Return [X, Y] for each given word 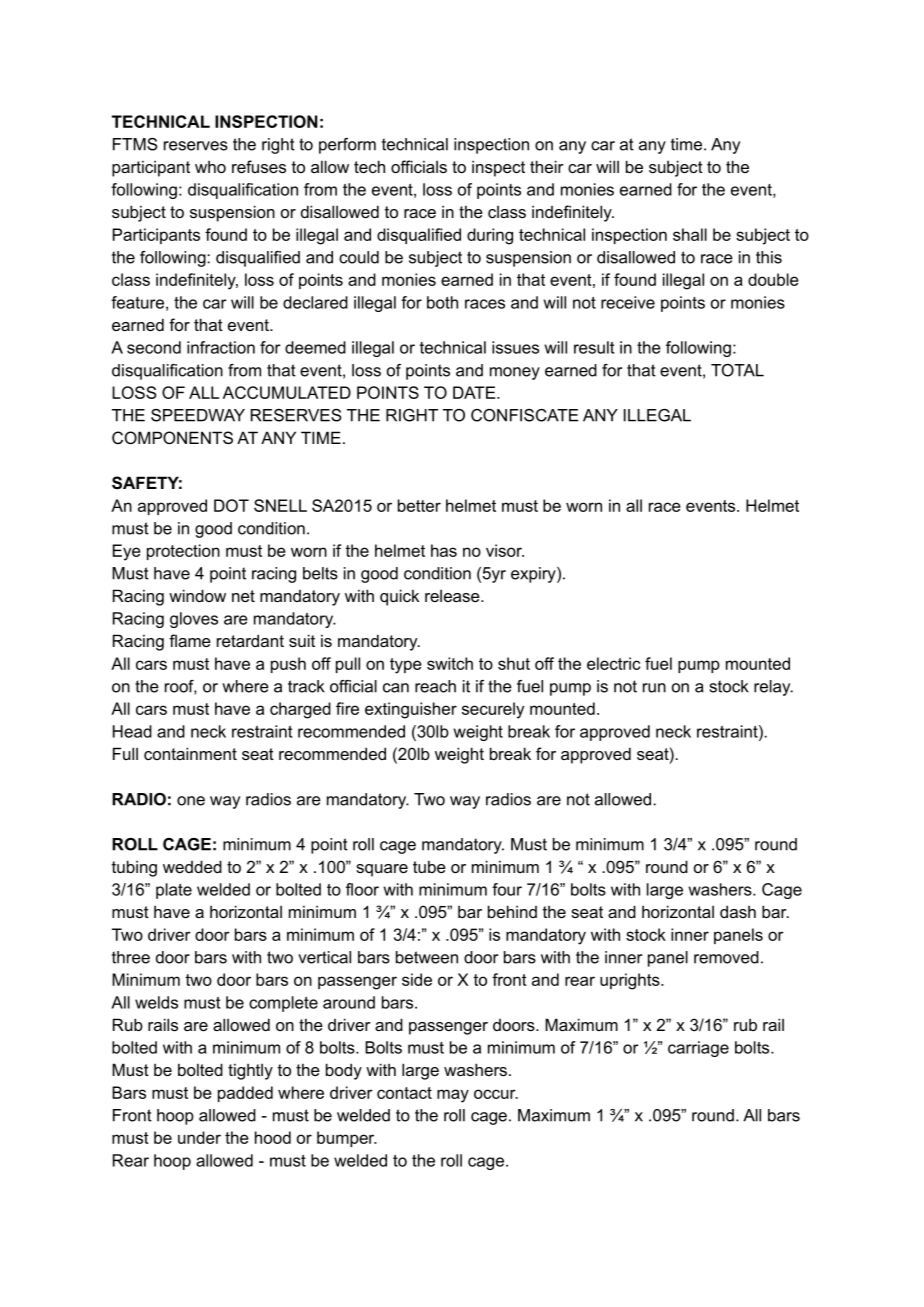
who [210, 166]
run [654, 688]
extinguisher [411, 710]
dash [738, 911]
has [444, 550]
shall [690, 234]
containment [190, 753]
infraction [221, 347]
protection [183, 552]
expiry [534, 575]
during [490, 236]
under [199, 1137]
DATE [475, 392]
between [427, 957]
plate [174, 891]
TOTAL [737, 370]
